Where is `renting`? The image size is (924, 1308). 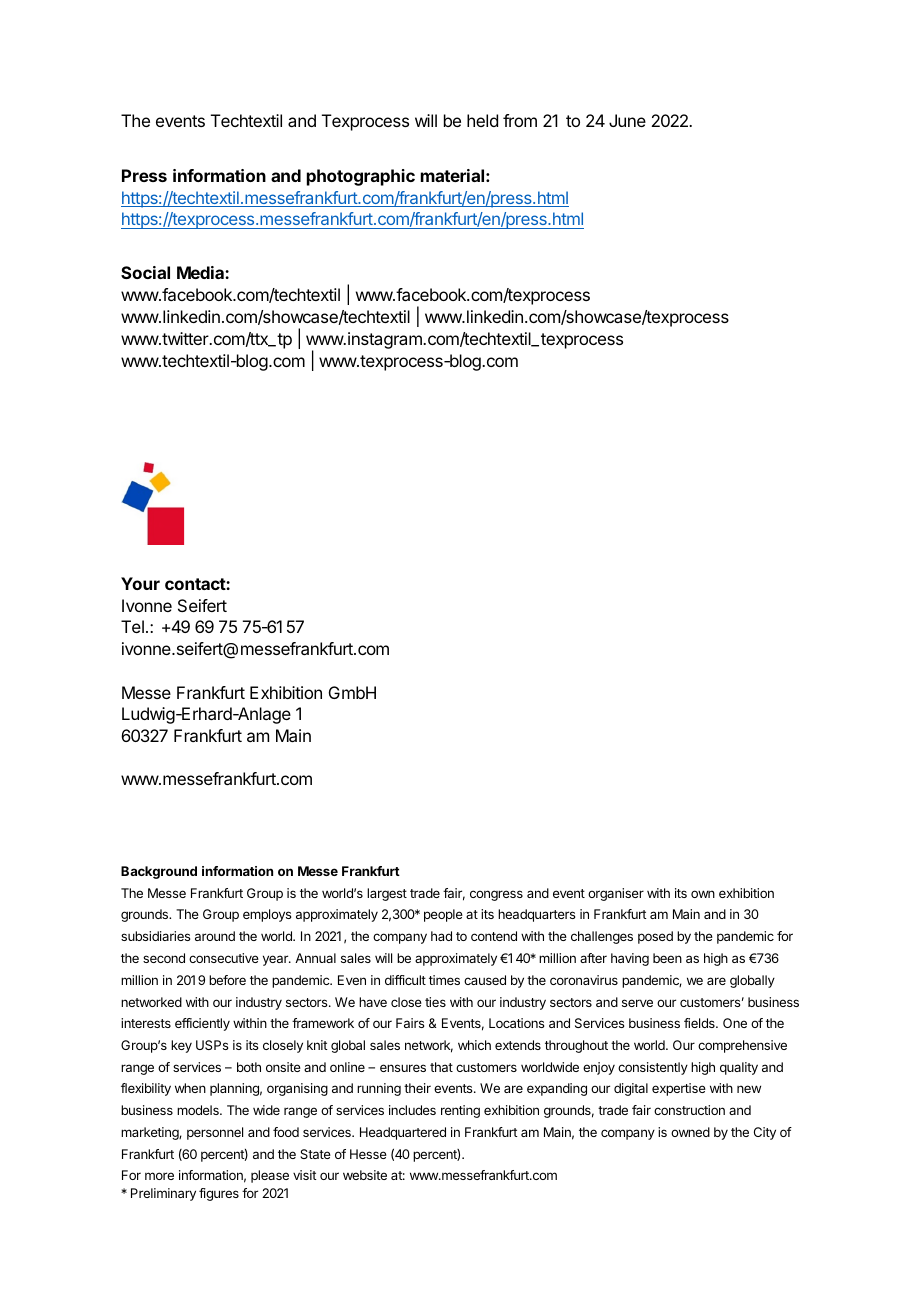
renting is located at coordinates (460, 1111).
